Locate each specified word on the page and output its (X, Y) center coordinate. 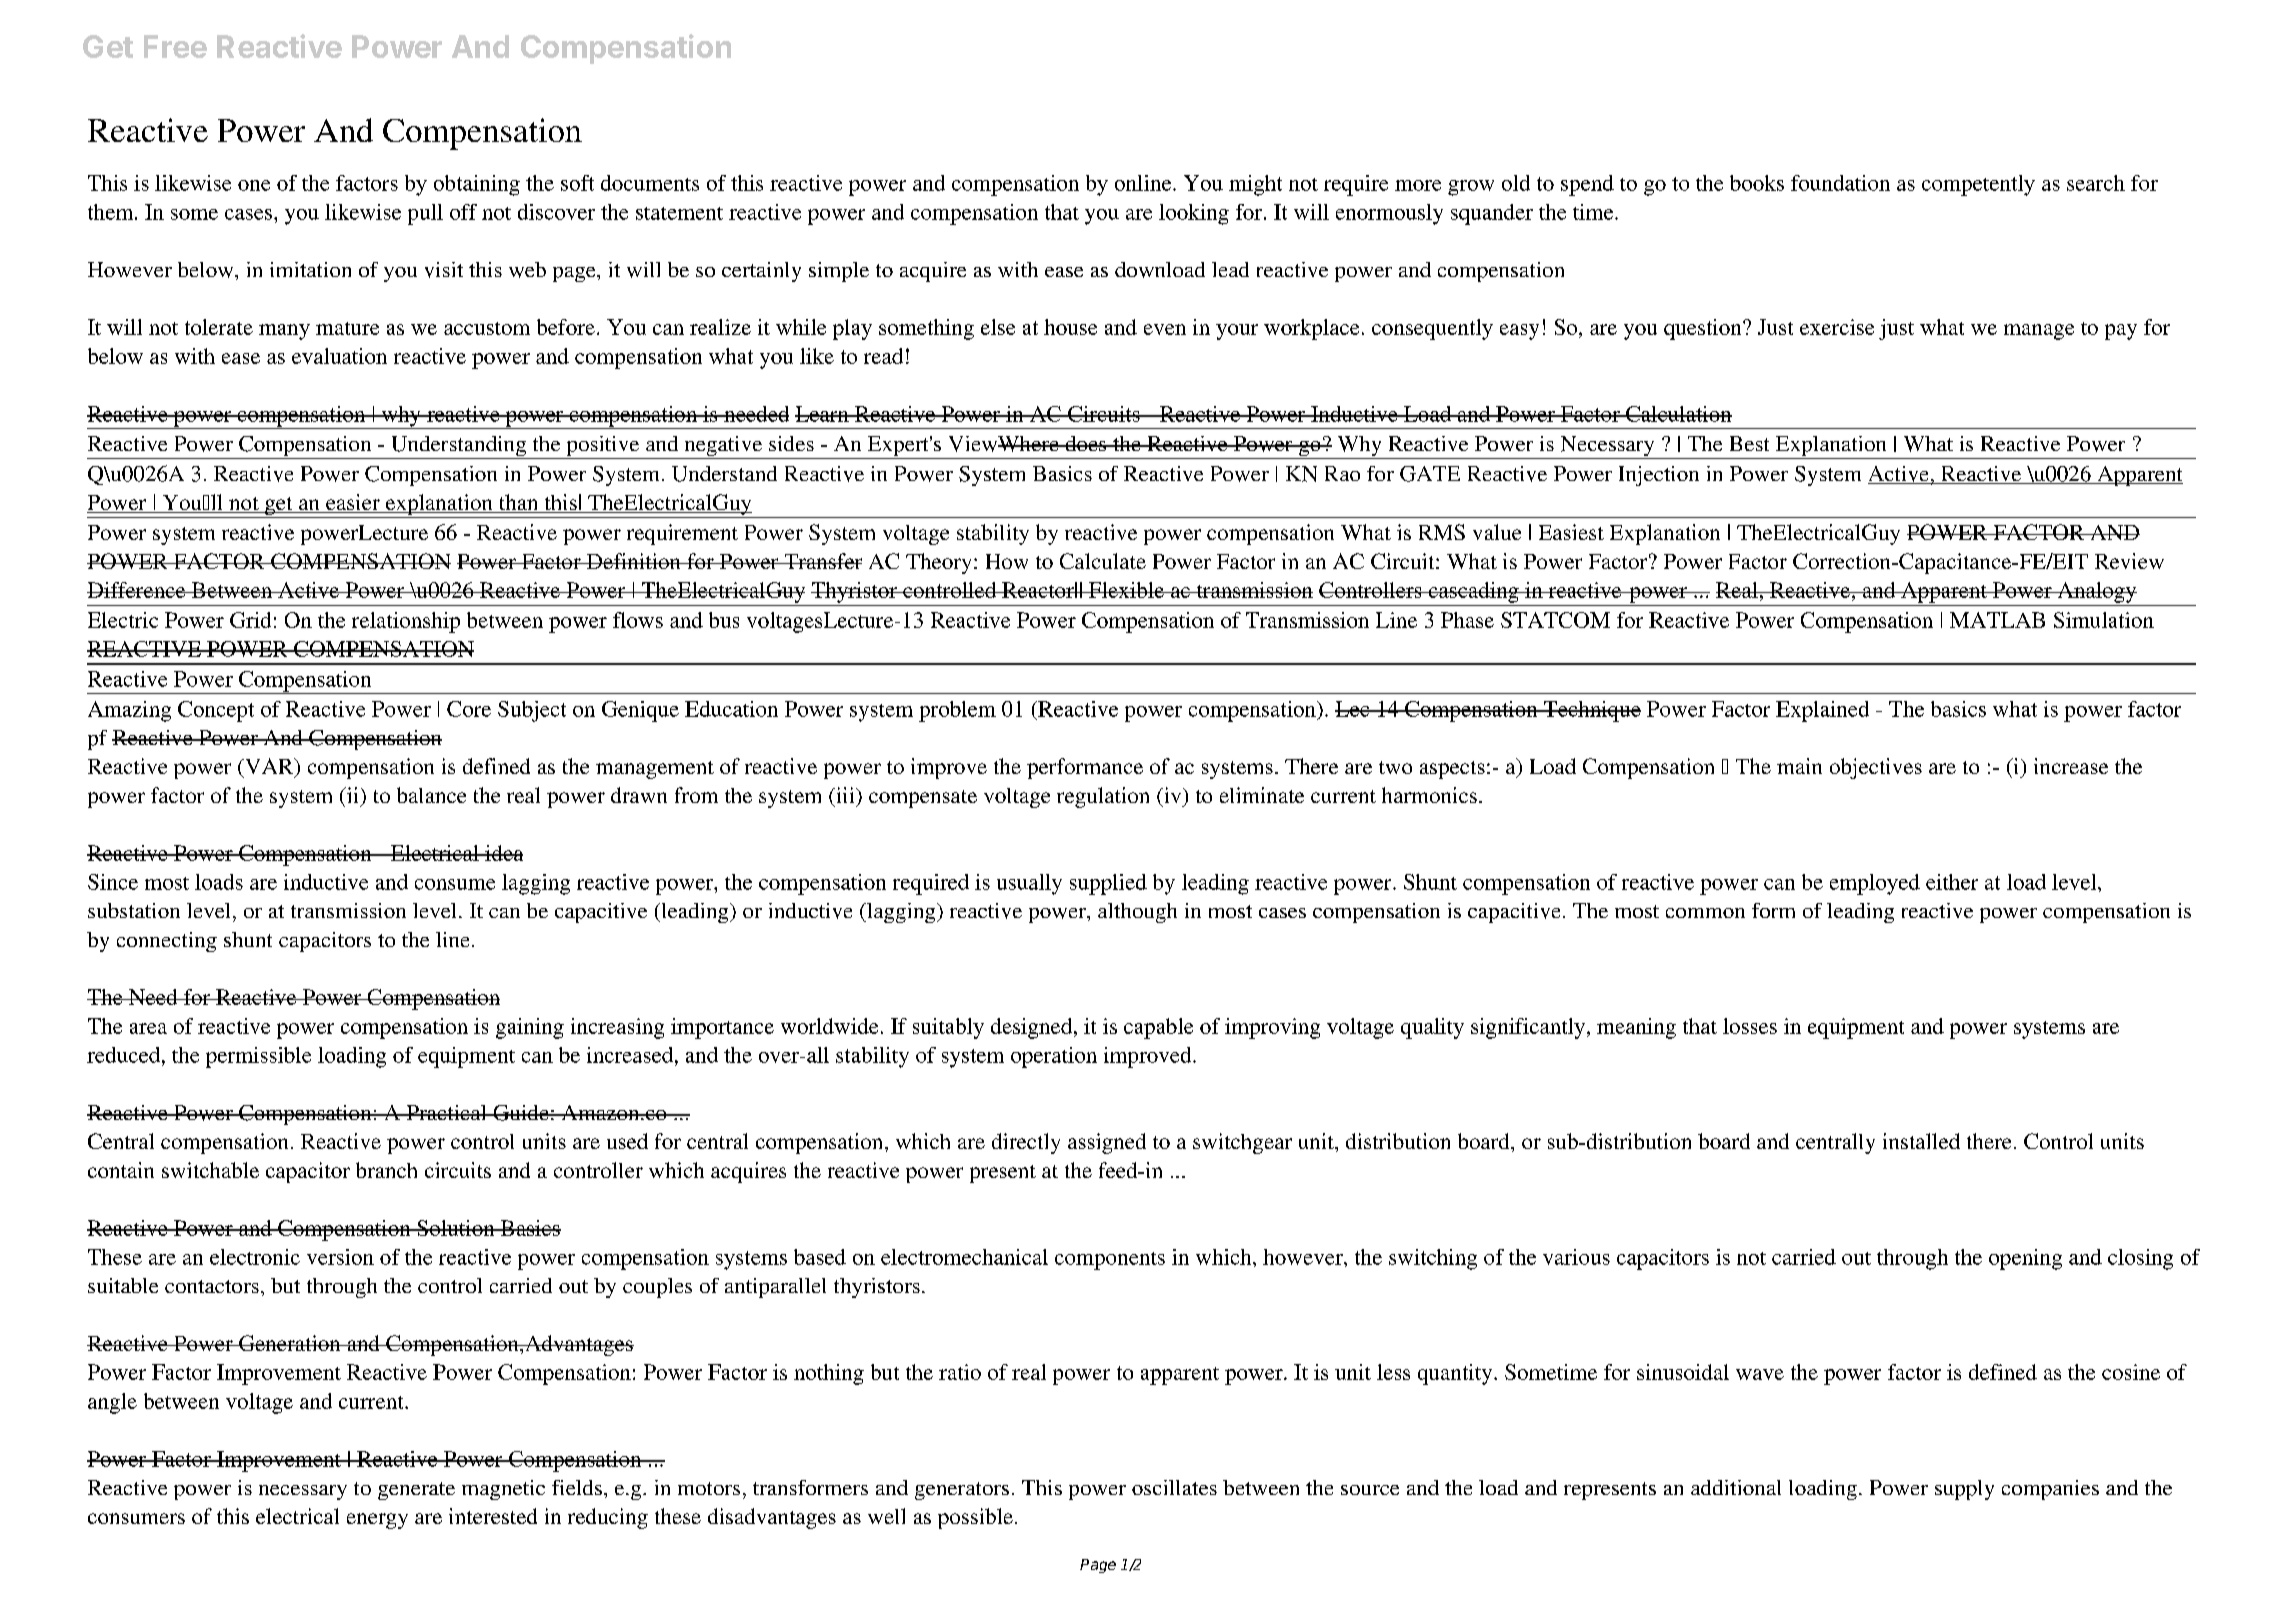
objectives (1876, 768)
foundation (1840, 183)
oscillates (1174, 1487)
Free (175, 46)
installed (1921, 1141)
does (1086, 443)
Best (1749, 443)
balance (431, 795)
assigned (1107, 1143)
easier (353, 503)
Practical (446, 1112)
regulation (1103, 797)
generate (416, 1491)
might (1255, 185)
